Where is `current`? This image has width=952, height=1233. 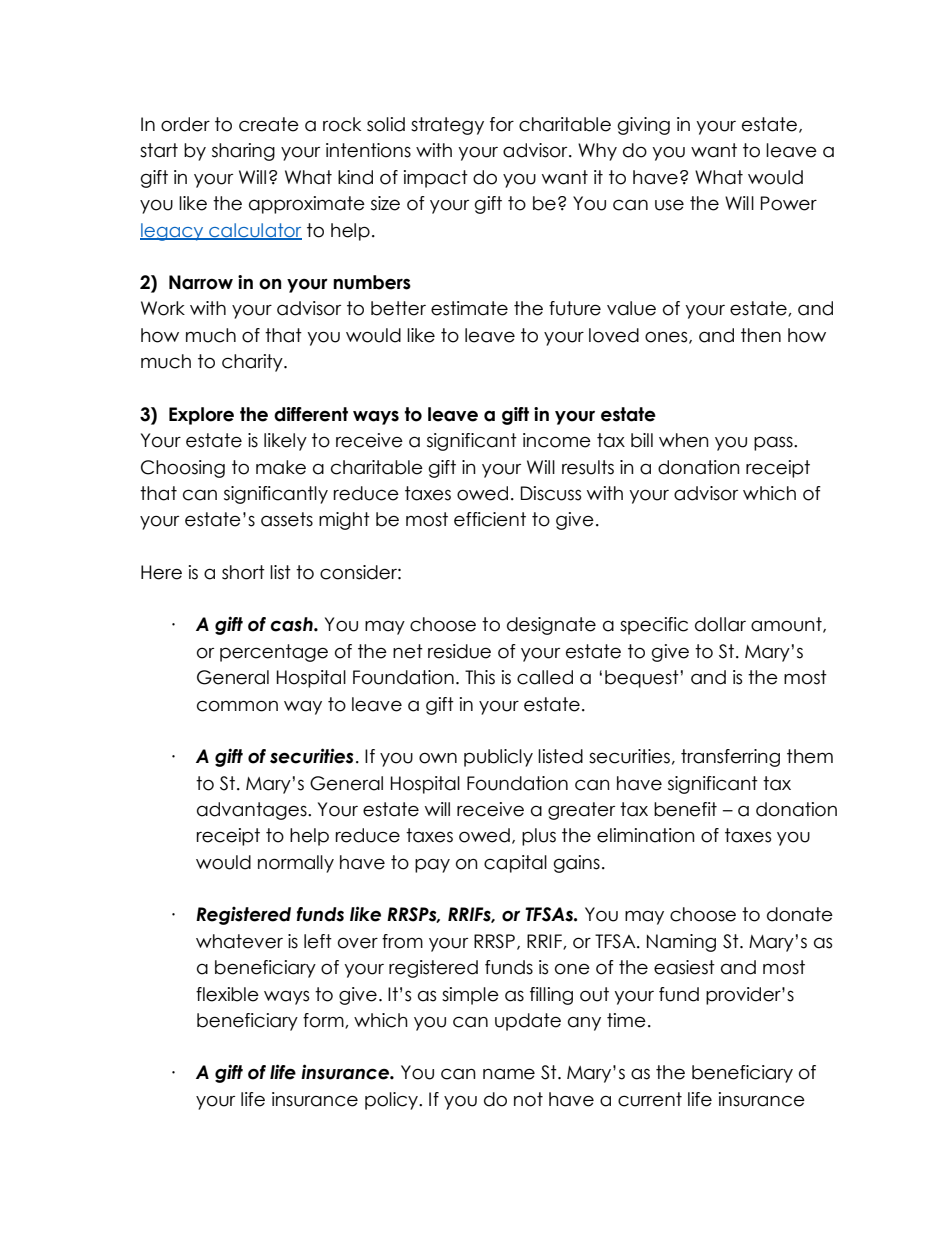
current is located at coordinates (650, 1099).
